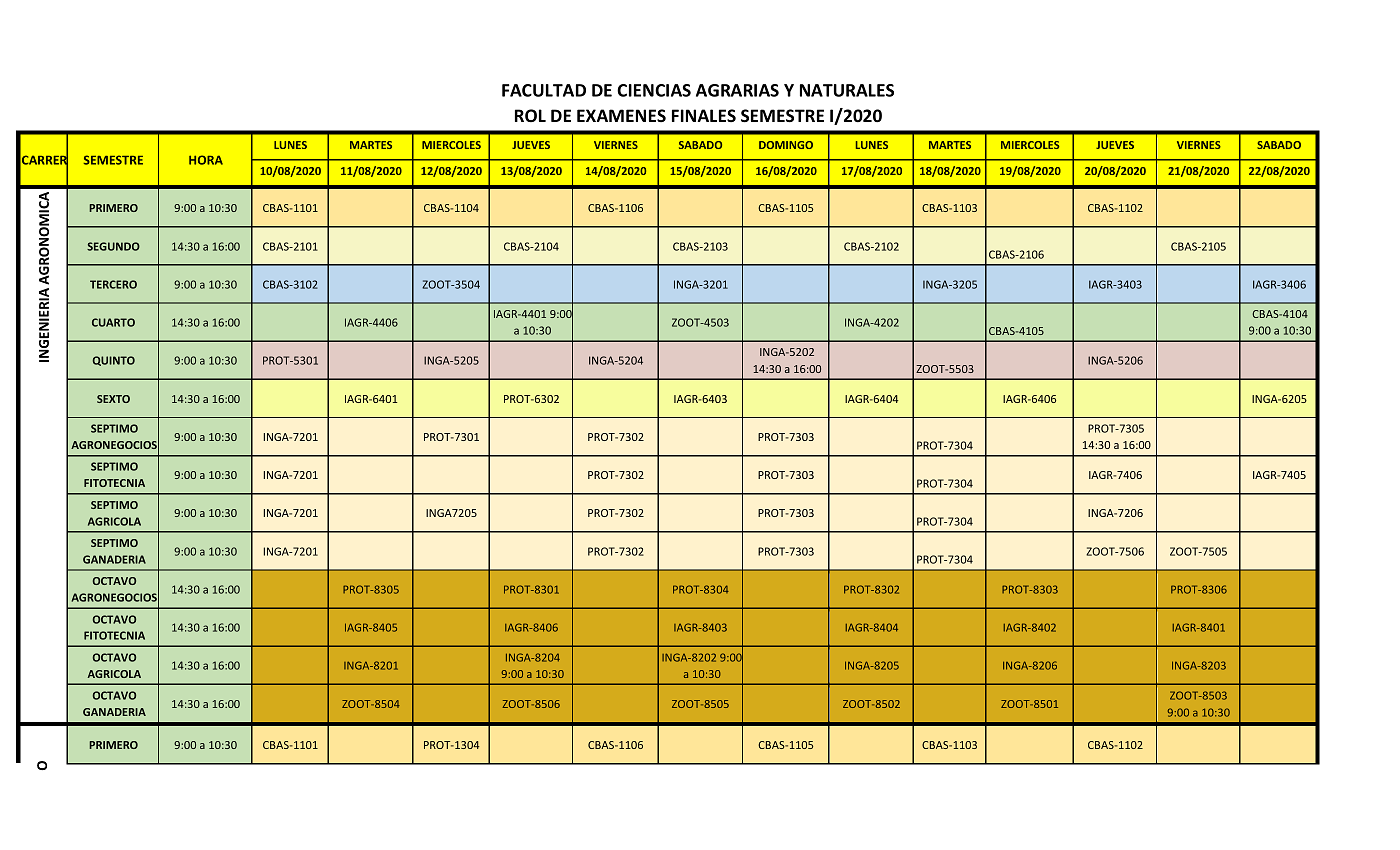 This screenshot has height=850, width=1400. What do you see at coordinates (786, 145) in the screenshot?
I see `DOMINGO` at bounding box center [786, 145].
